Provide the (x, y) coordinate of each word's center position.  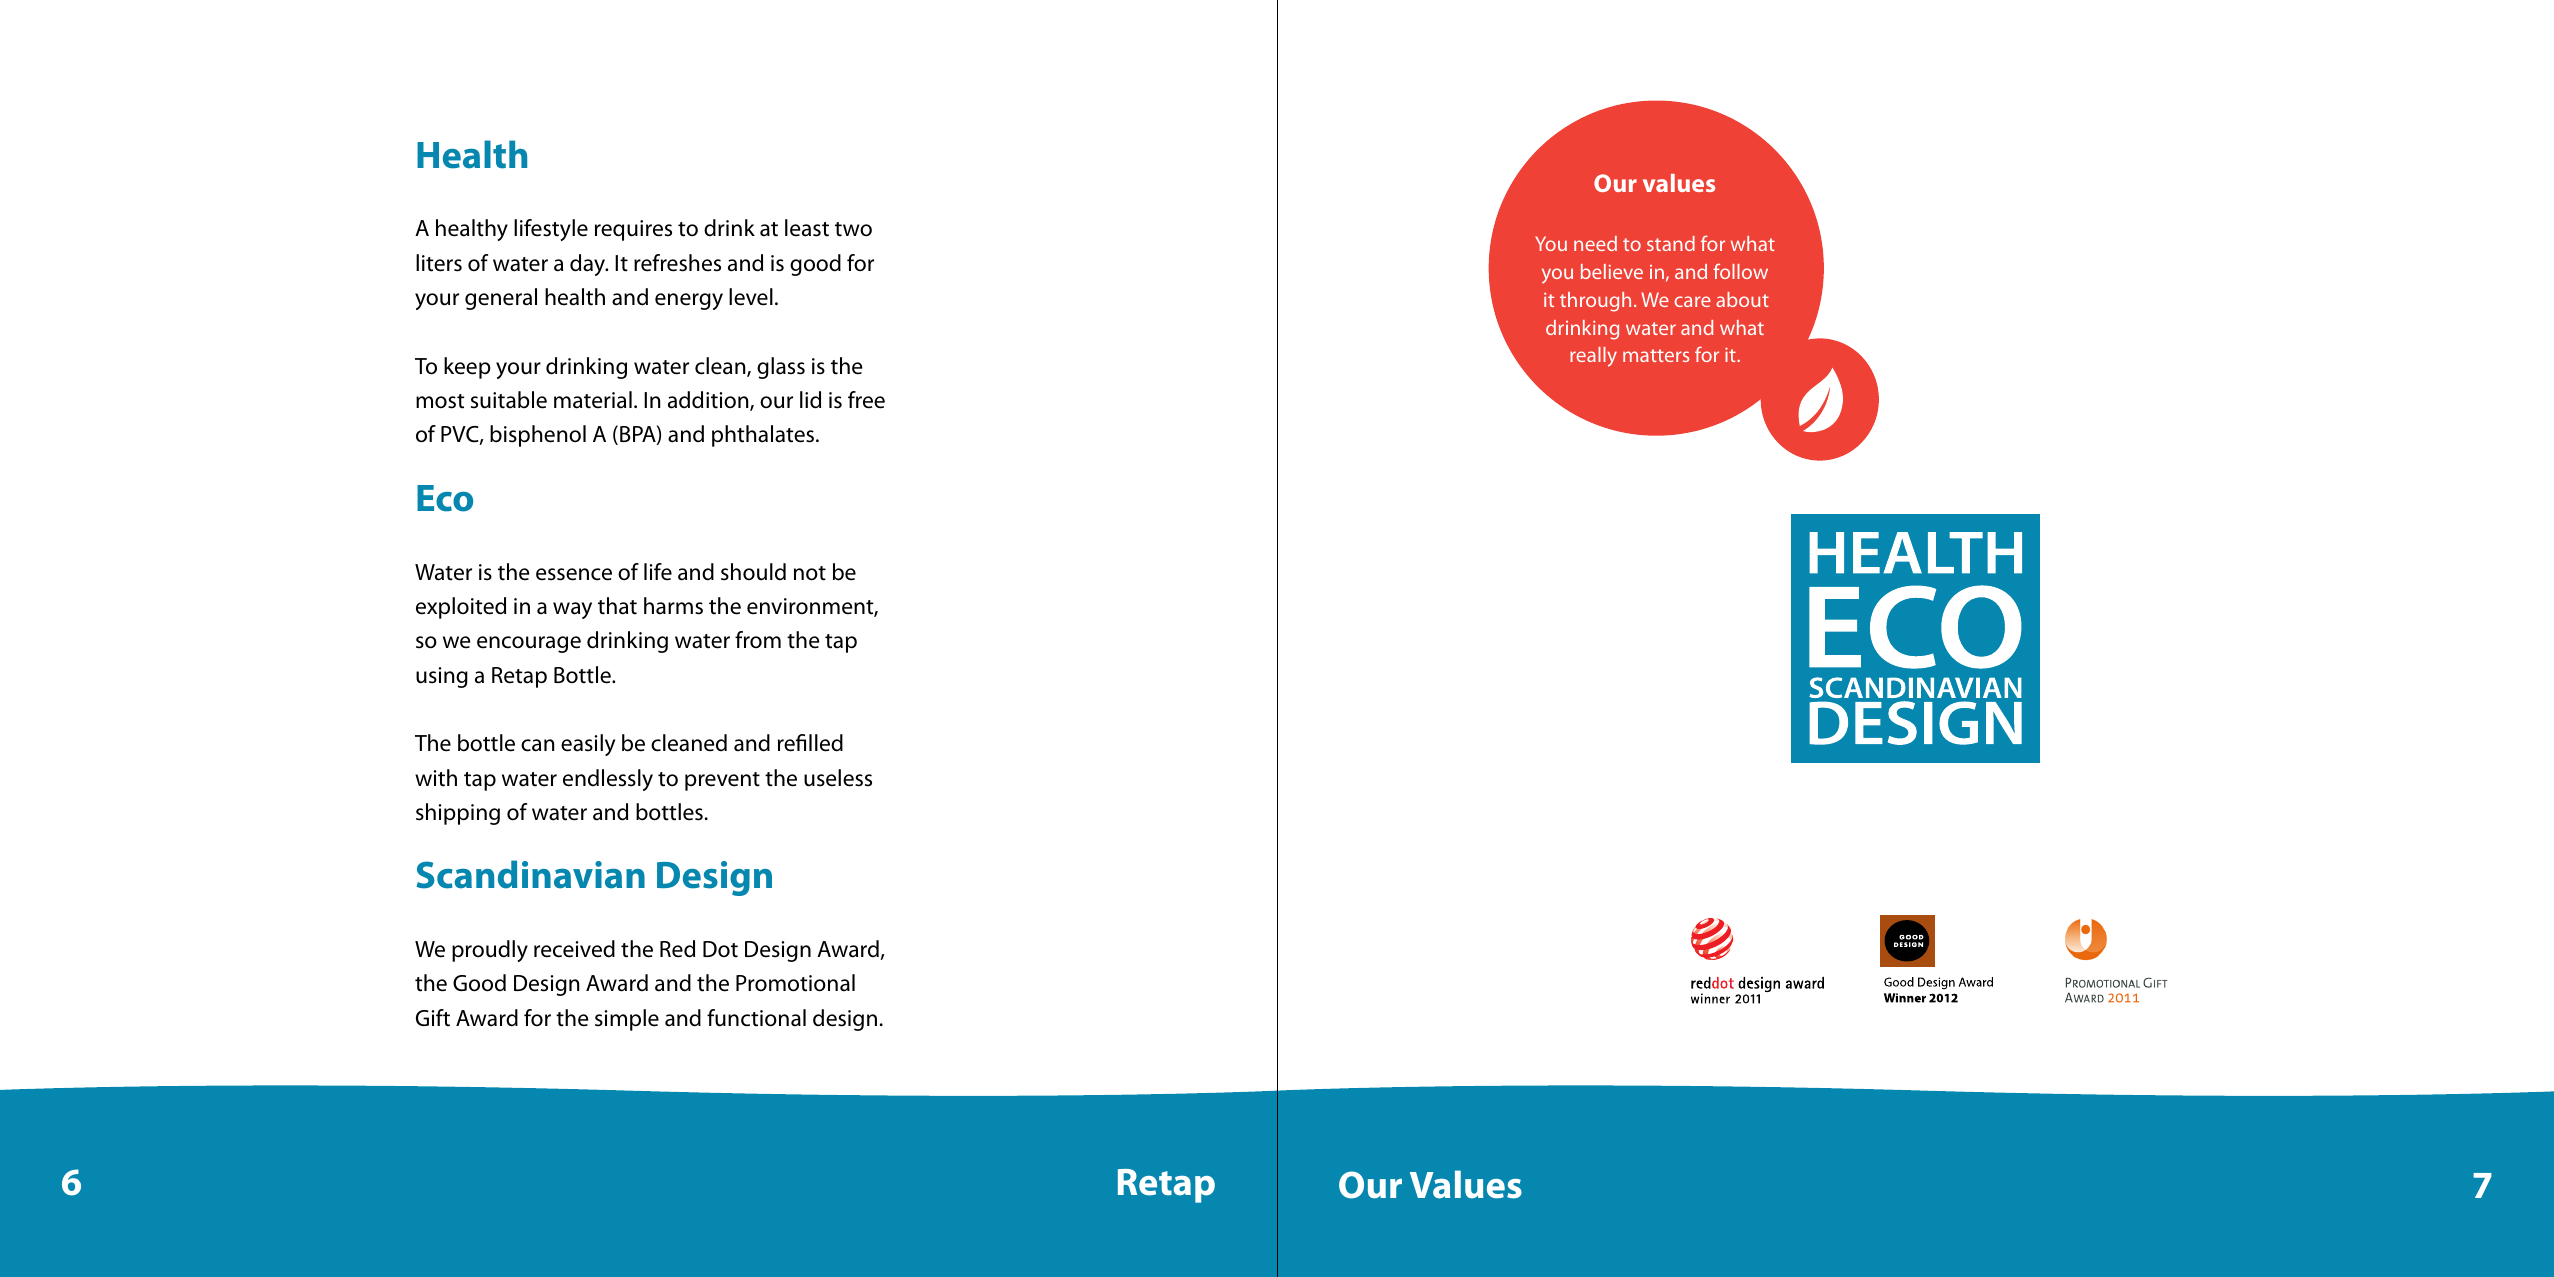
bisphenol (538, 436)
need (1595, 243)
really (1593, 357)
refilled (810, 743)
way (572, 610)
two (853, 229)
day (589, 265)
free (866, 400)
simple (627, 1020)
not (810, 573)
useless (838, 778)
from (758, 640)
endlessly (608, 780)
